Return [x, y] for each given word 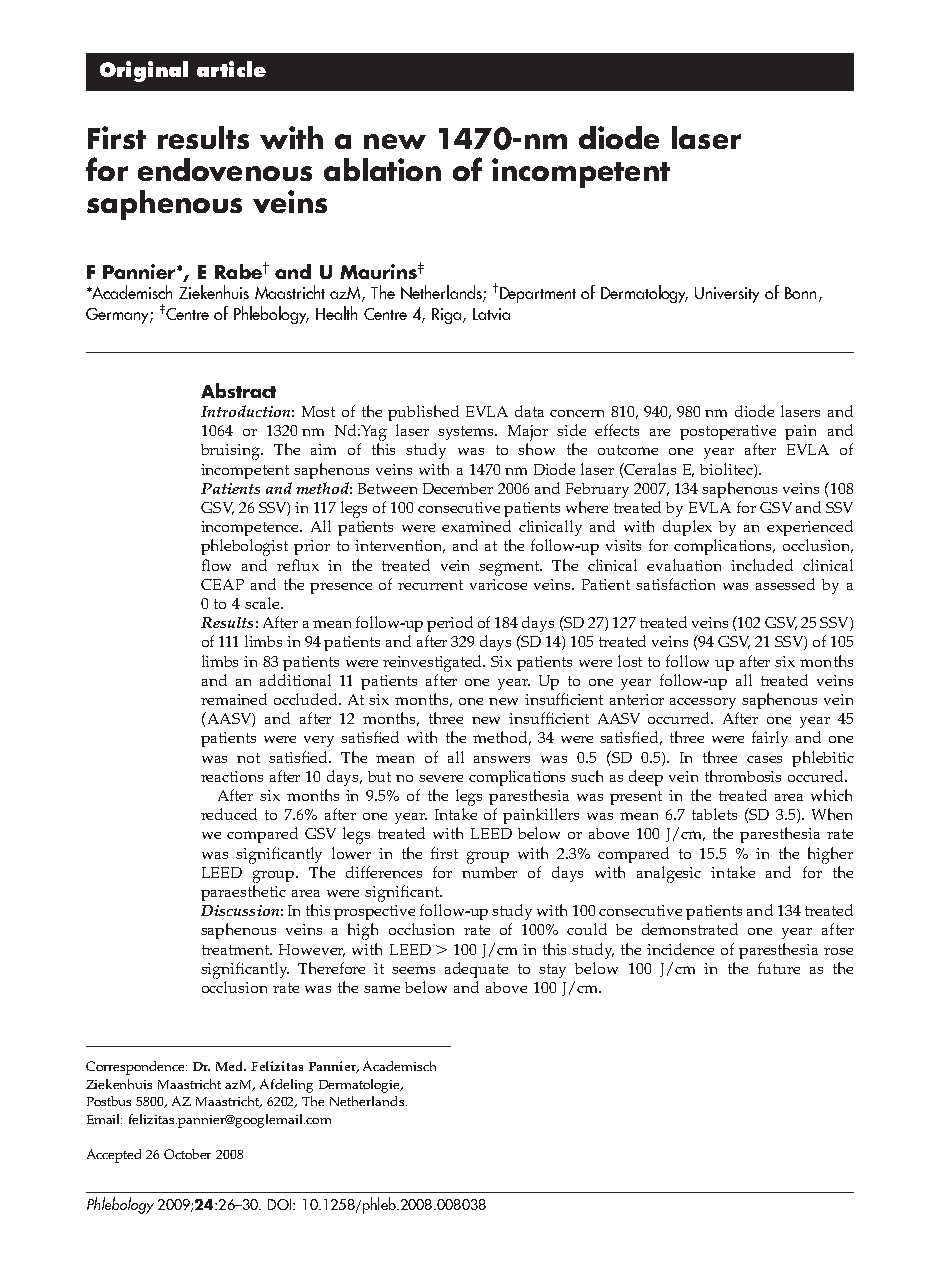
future [779, 968]
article [231, 69]
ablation [382, 169]
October [187, 1154]
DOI [281, 1204]
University [727, 295]
